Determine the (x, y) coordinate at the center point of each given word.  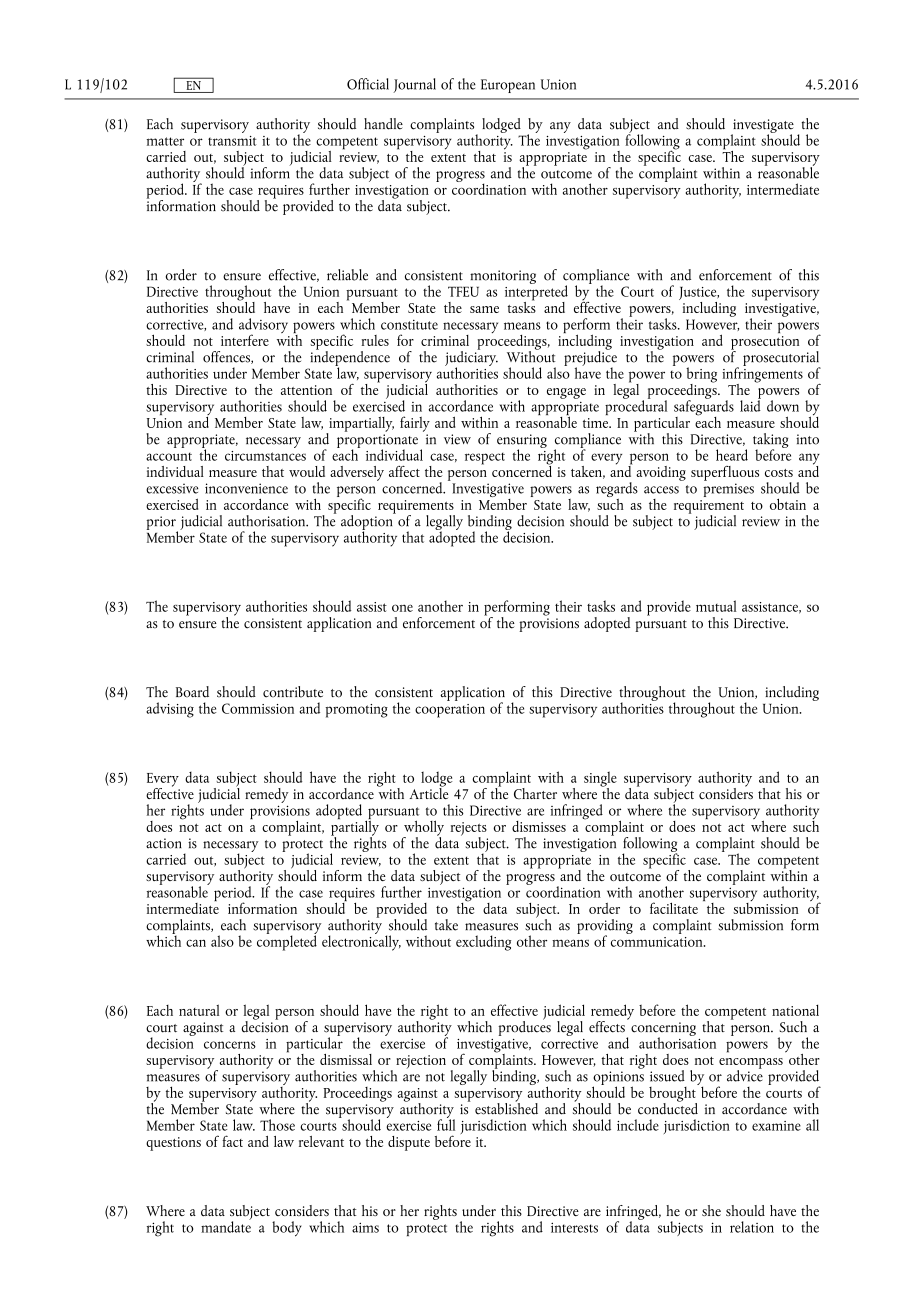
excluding (483, 943)
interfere (245, 340)
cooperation (450, 711)
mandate (226, 1226)
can (196, 943)
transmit (232, 141)
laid (750, 405)
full (446, 1124)
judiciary (471, 358)
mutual (716, 606)
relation (752, 1227)
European (508, 86)
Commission (258, 708)
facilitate (674, 908)
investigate (762, 127)
